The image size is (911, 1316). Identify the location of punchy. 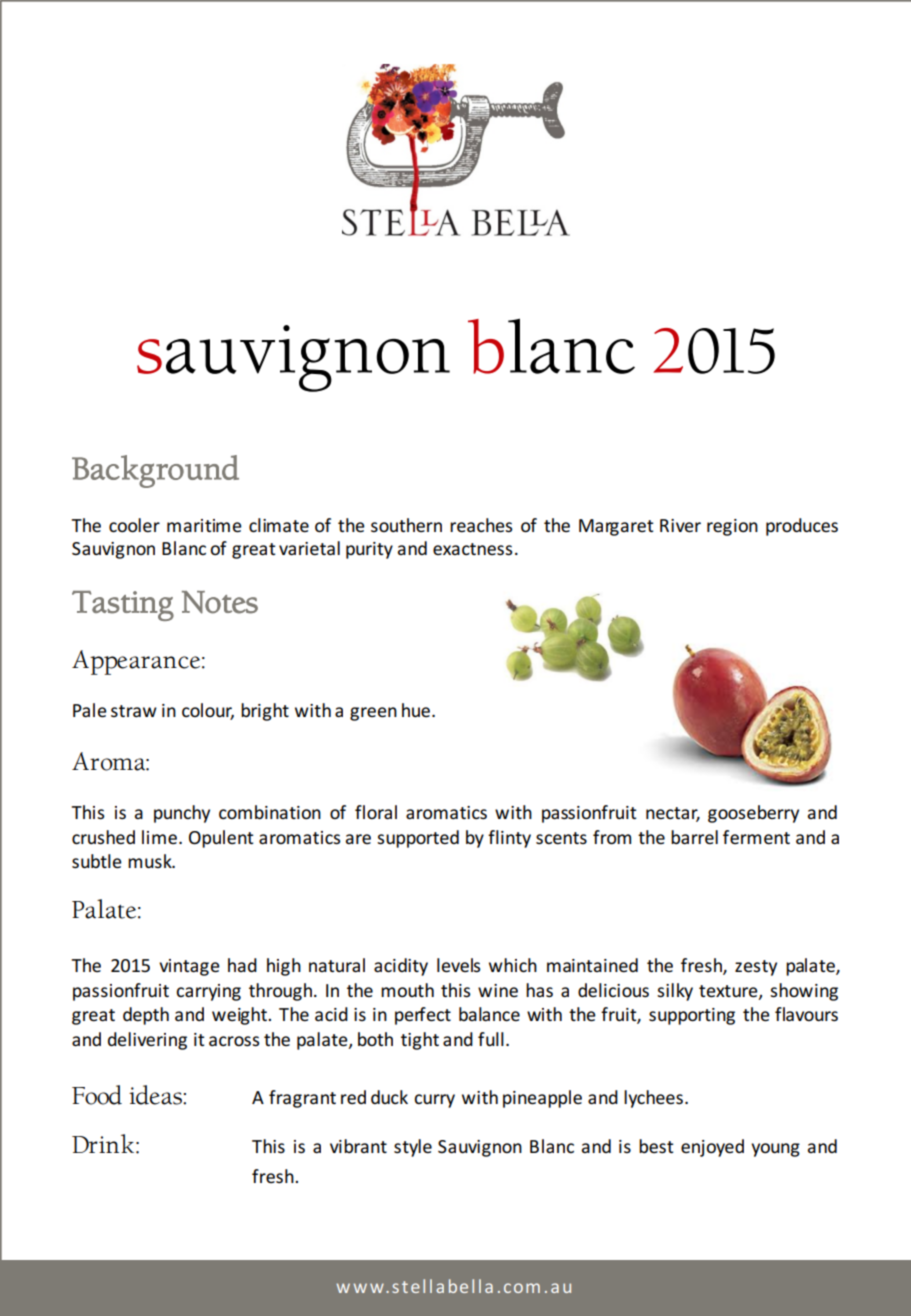
(182, 814).
